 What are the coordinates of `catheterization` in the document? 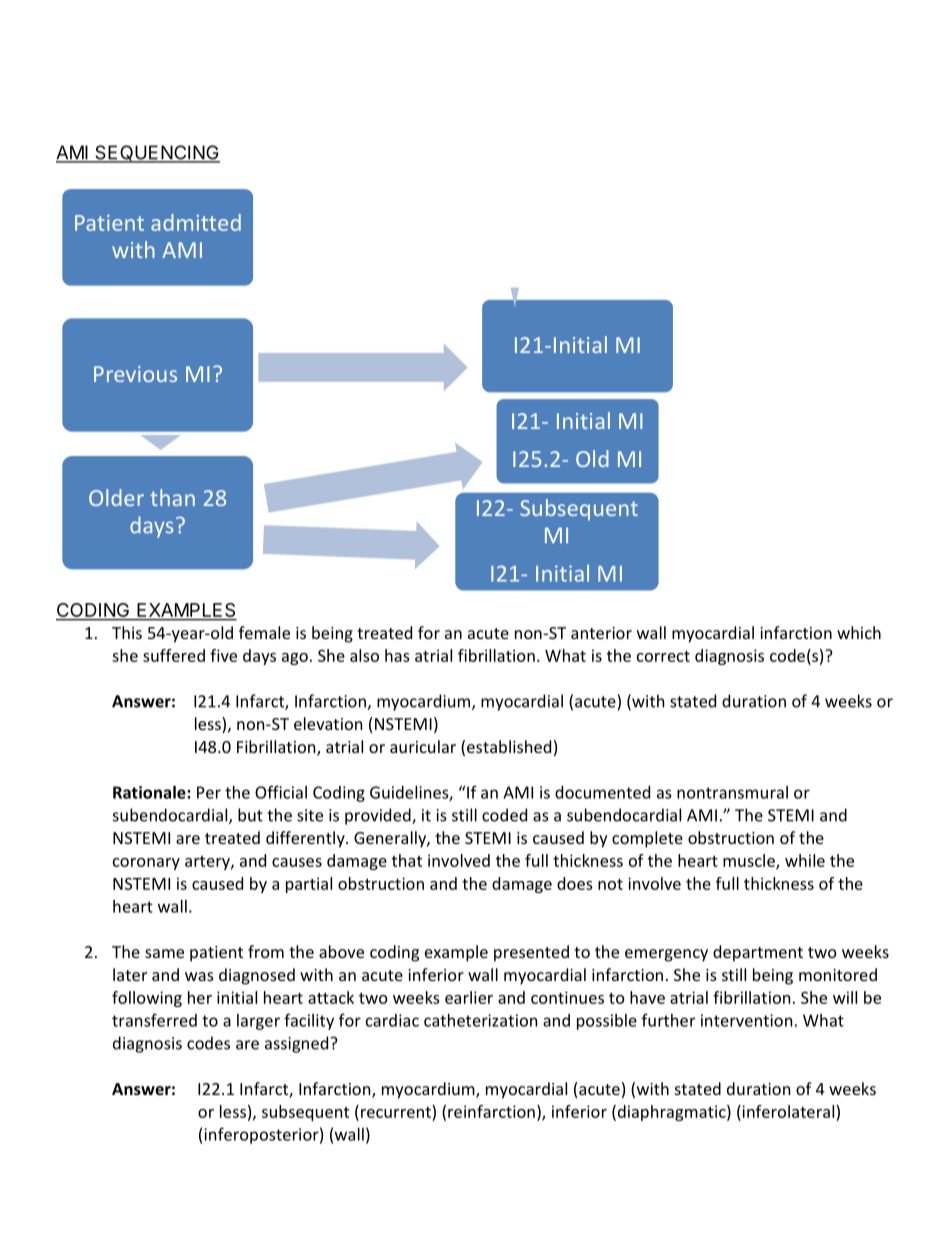 It's located at (480, 1020).
